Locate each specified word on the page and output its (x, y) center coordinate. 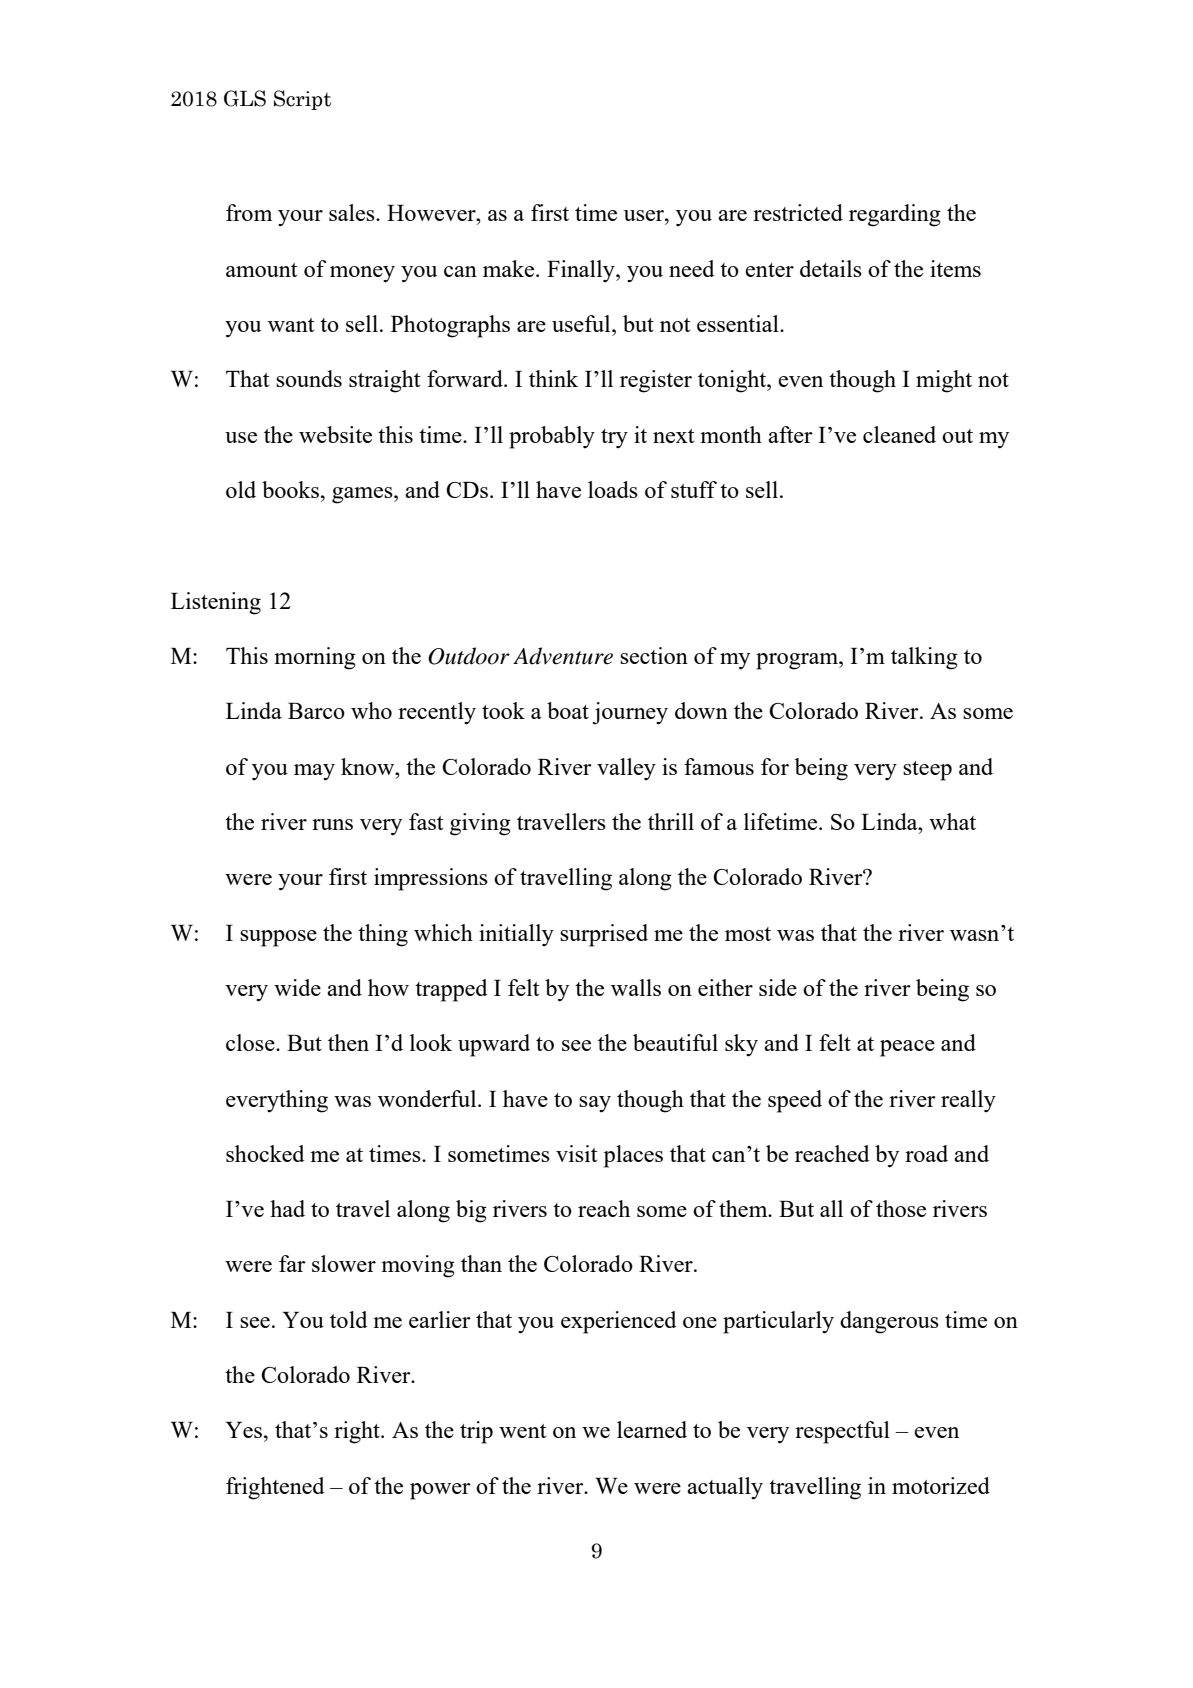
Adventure (563, 656)
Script (302, 100)
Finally (582, 271)
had (287, 1208)
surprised (604, 935)
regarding (895, 215)
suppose (278, 938)
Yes (245, 1430)
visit (576, 1153)
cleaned (899, 434)
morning (315, 658)
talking (924, 658)
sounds (309, 378)
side (778, 987)
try (614, 438)
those (901, 1208)
